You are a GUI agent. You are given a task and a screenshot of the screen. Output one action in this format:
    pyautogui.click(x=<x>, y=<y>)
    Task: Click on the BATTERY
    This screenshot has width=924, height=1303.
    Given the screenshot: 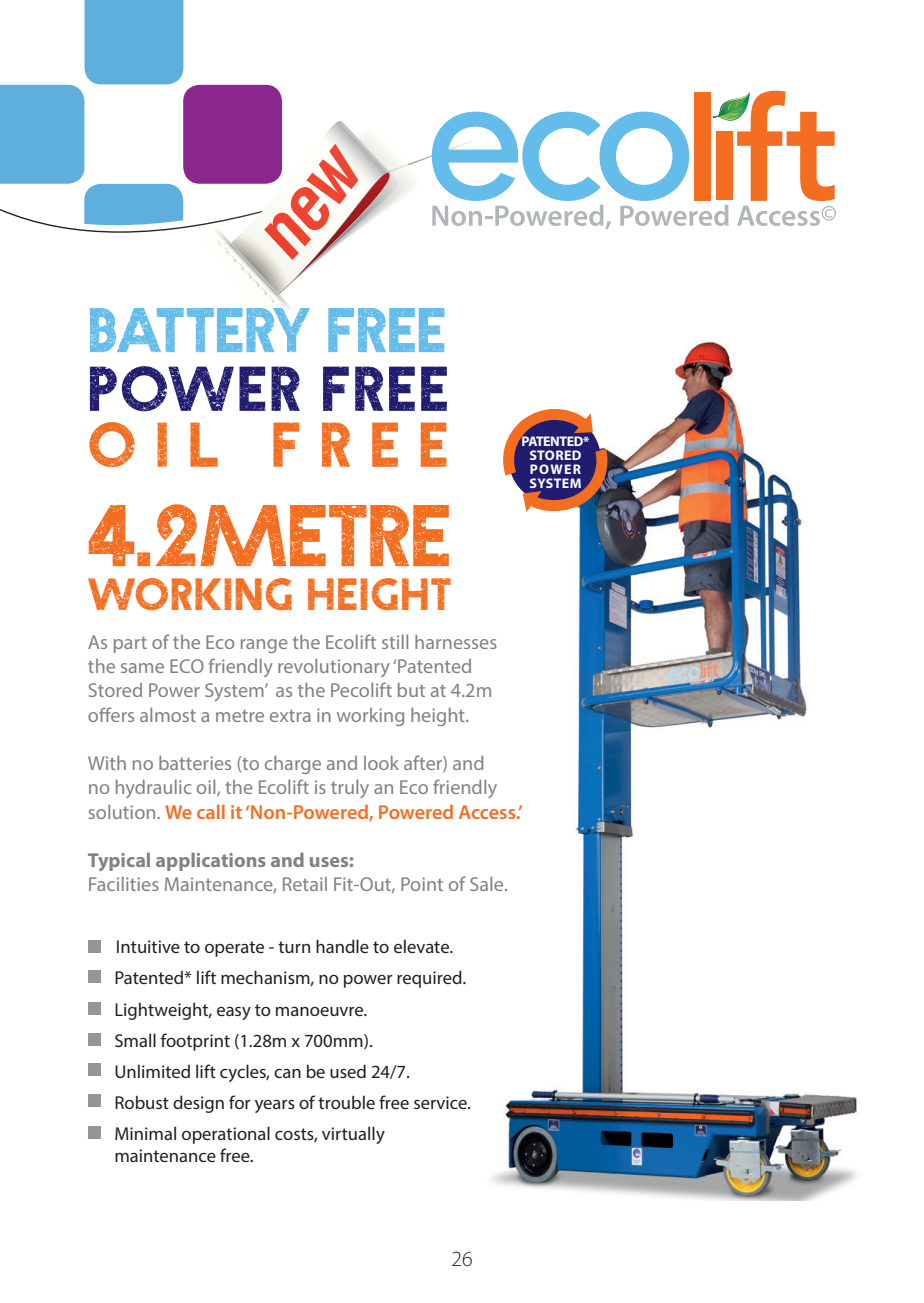 What is the action you would take?
    pyautogui.click(x=200, y=330)
